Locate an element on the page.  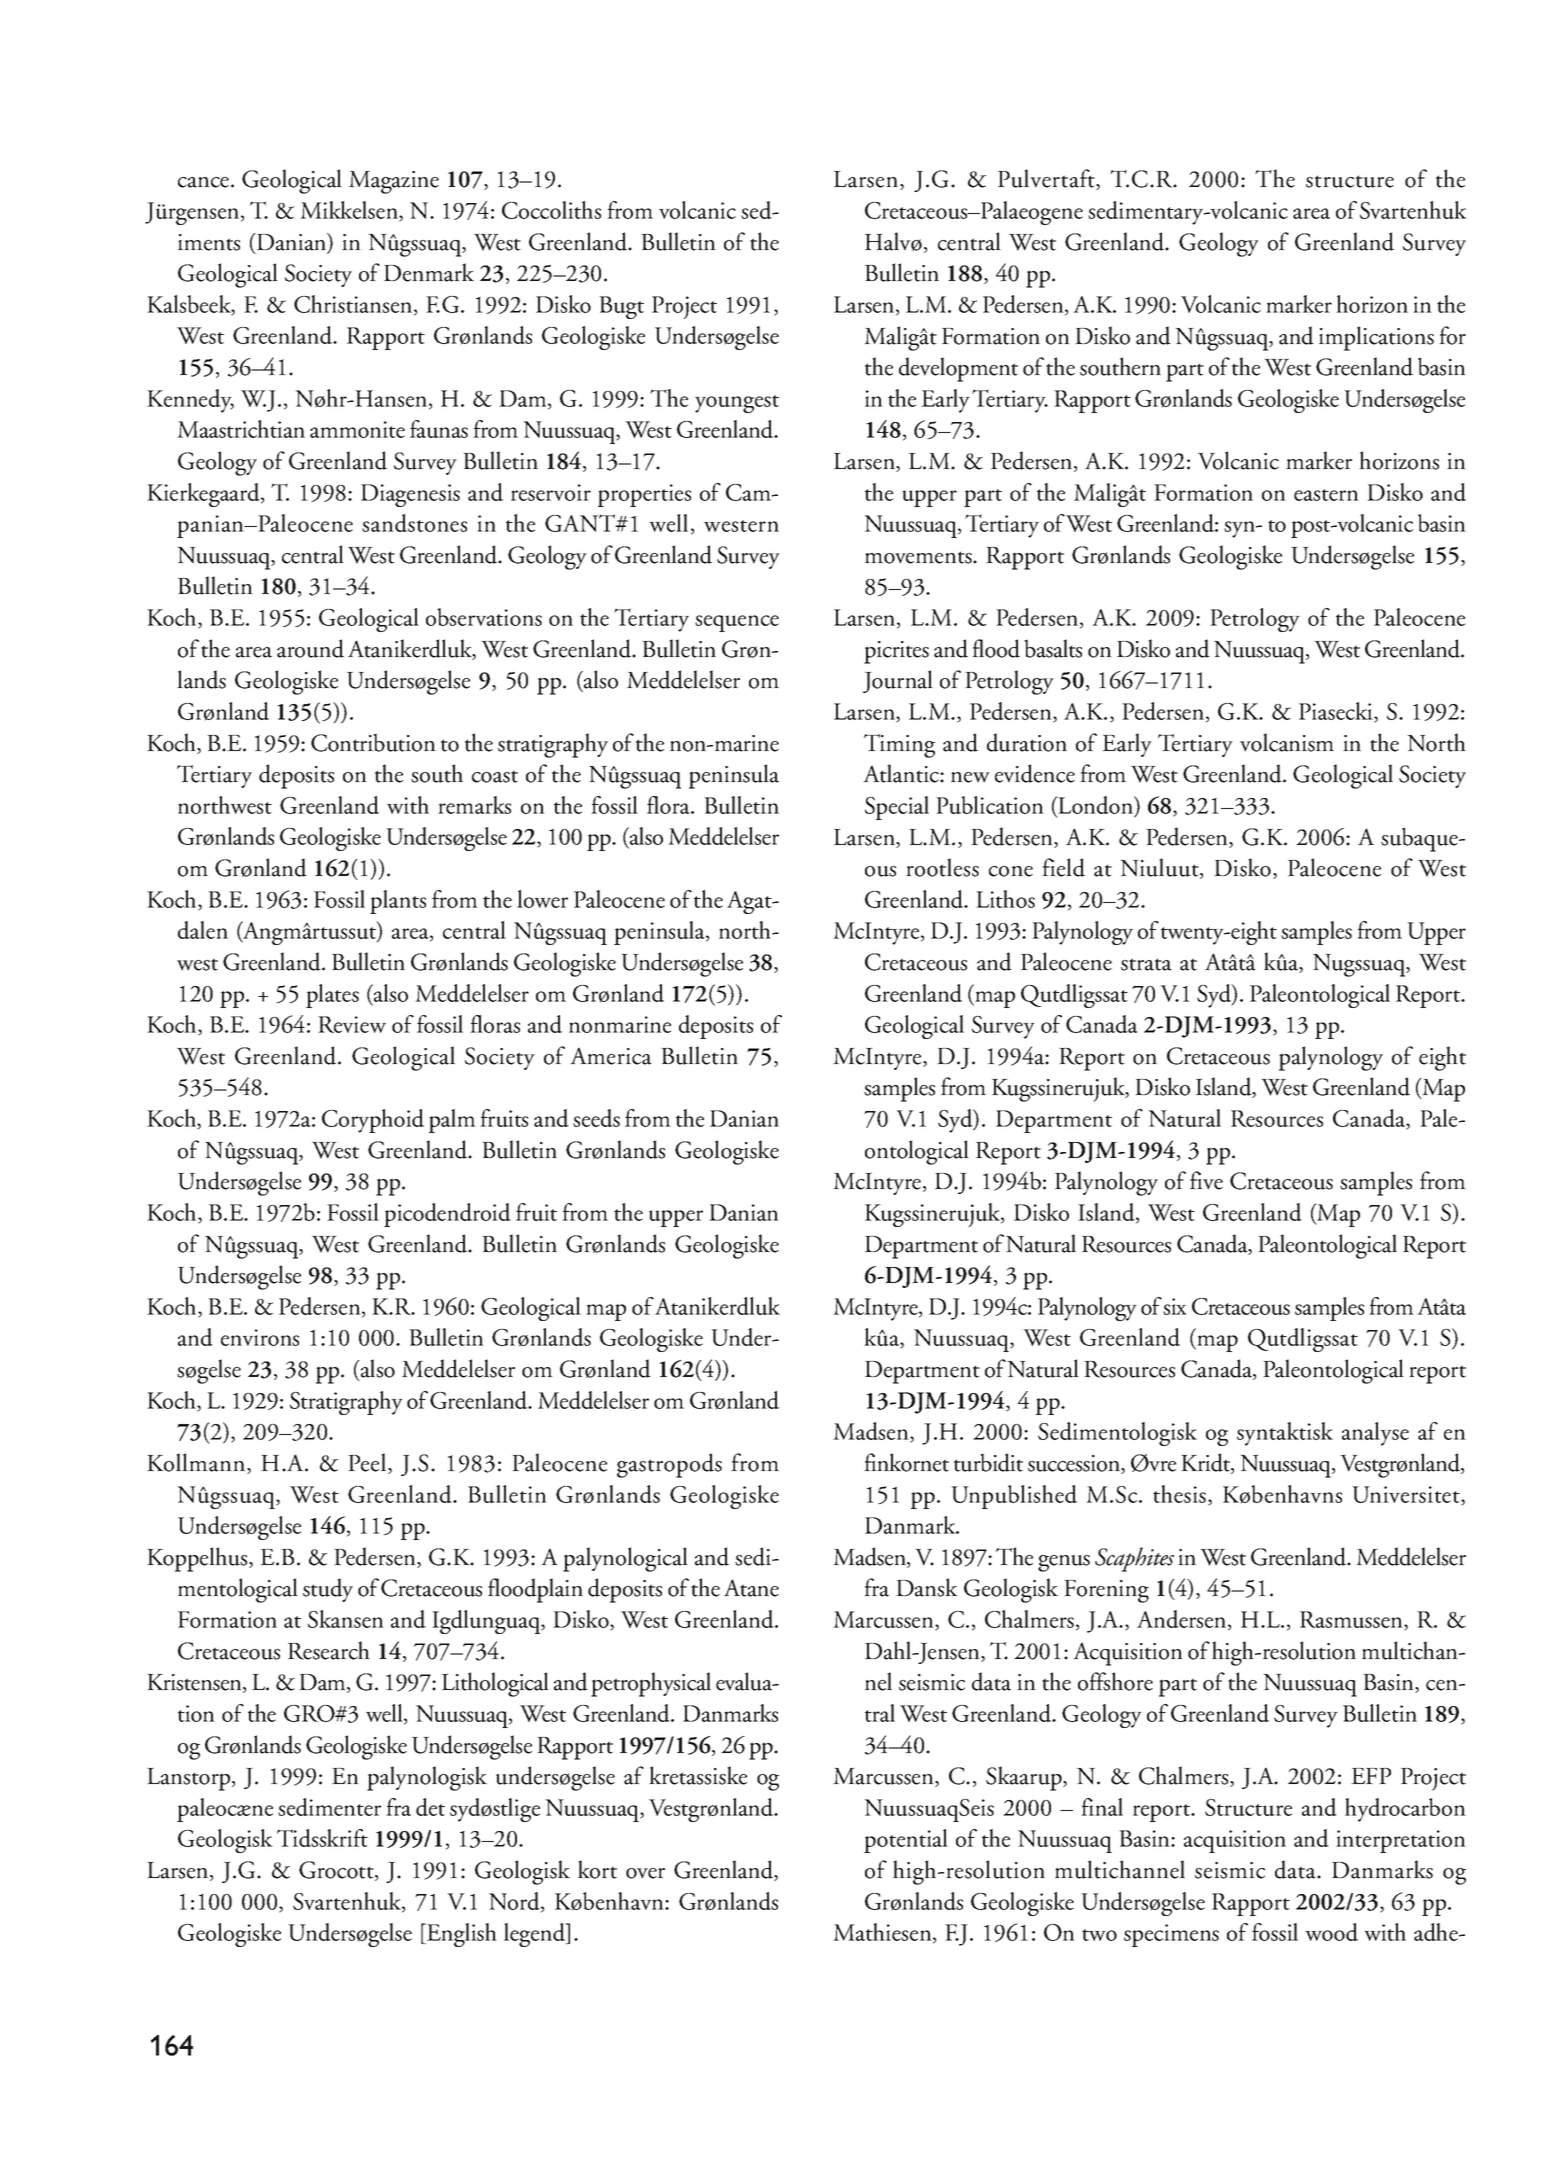
Magazine is located at coordinates (394, 182).
